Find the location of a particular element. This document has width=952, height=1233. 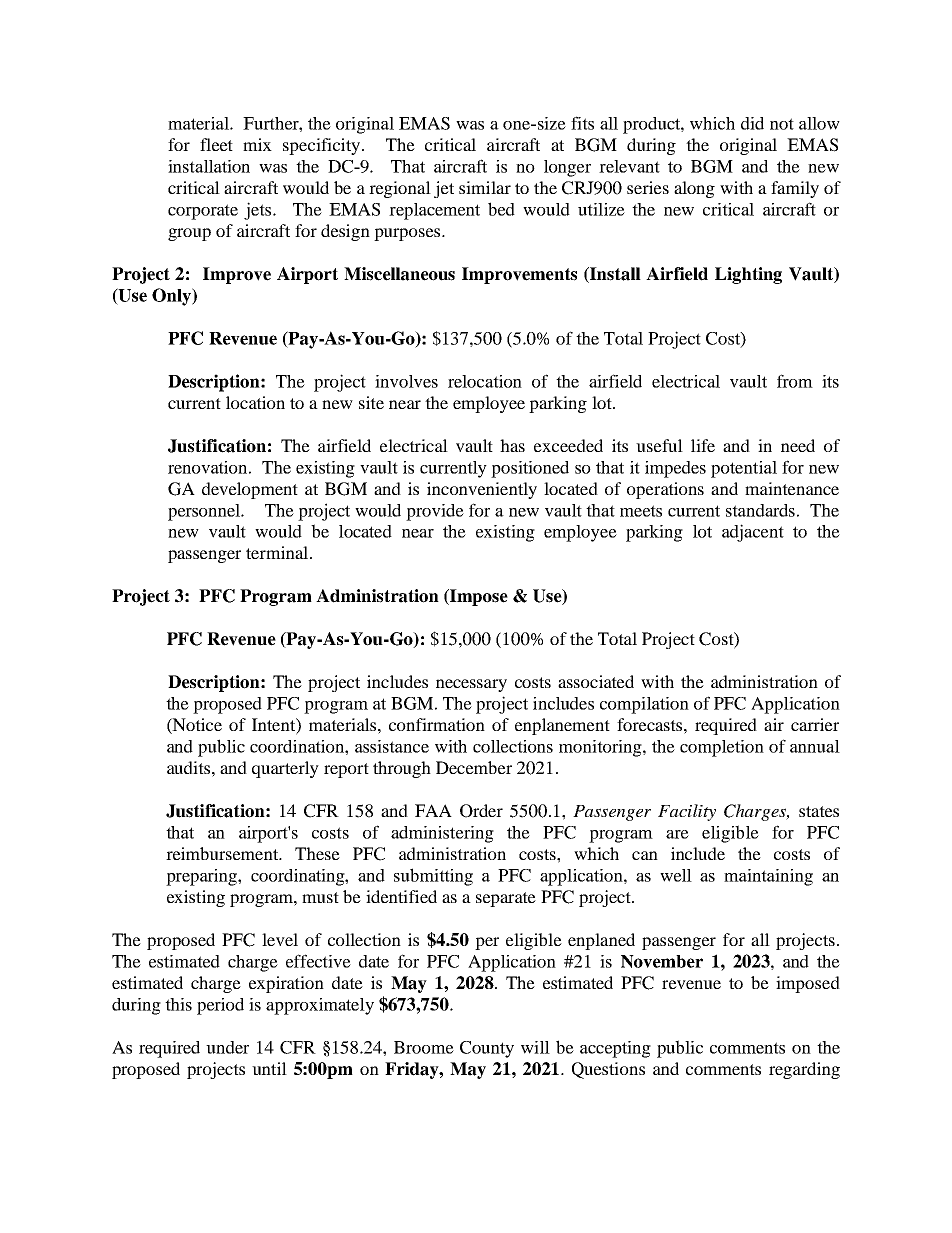

completion is located at coordinates (722, 748).
